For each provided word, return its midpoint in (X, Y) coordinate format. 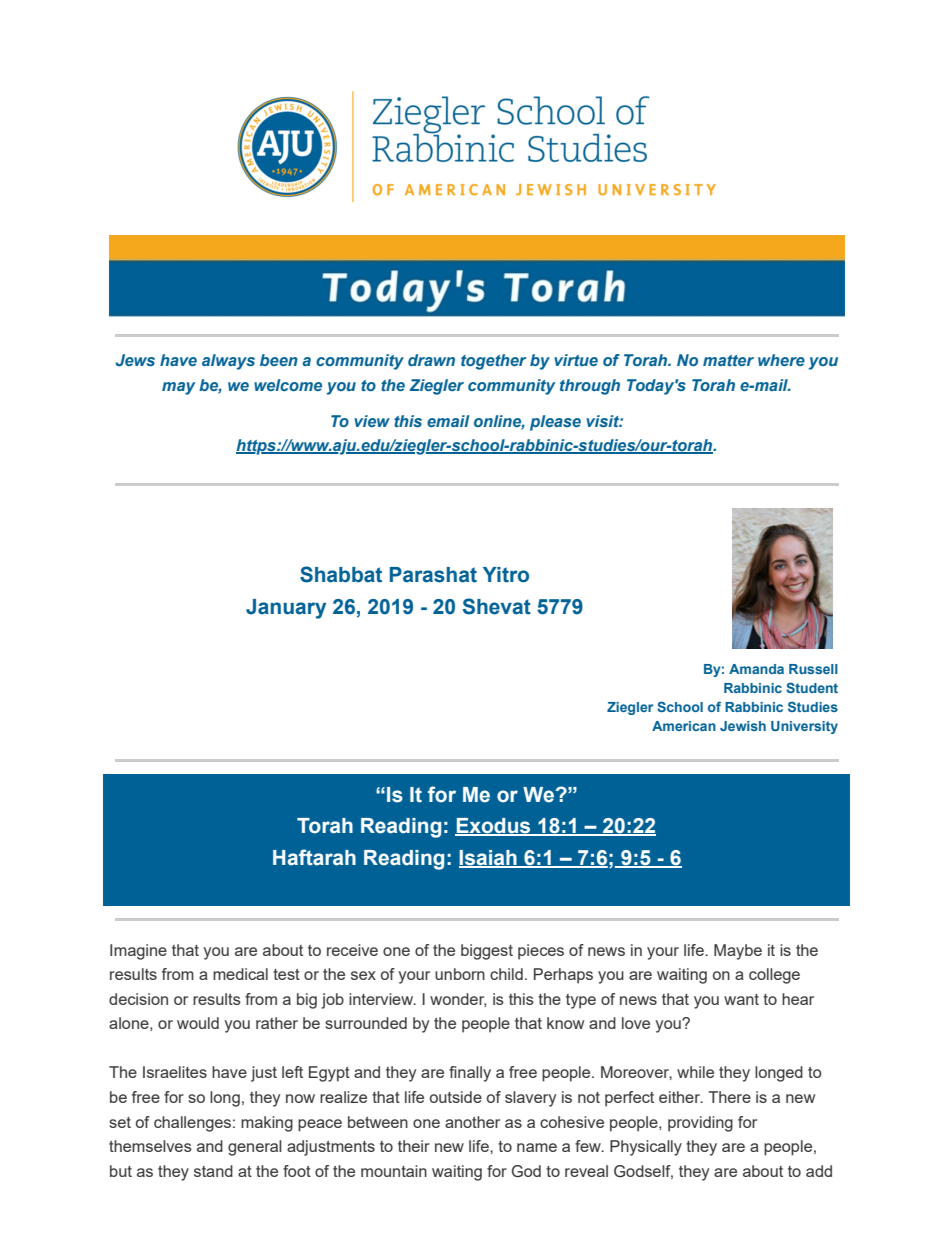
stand (213, 1171)
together (493, 362)
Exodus (494, 827)
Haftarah (314, 857)
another (472, 1122)
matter (728, 360)
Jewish (743, 726)
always (228, 362)
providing (700, 1124)
